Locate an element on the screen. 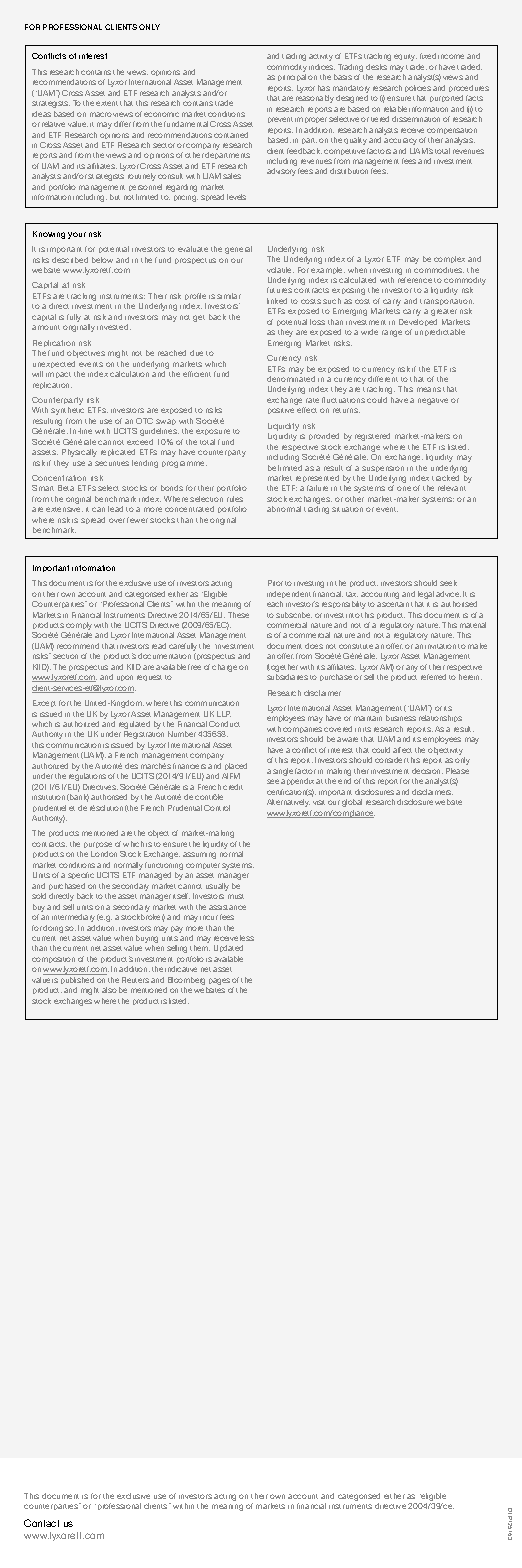 This screenshot has width=522, height=1568. Prior is located at coordinates (275, 583).
